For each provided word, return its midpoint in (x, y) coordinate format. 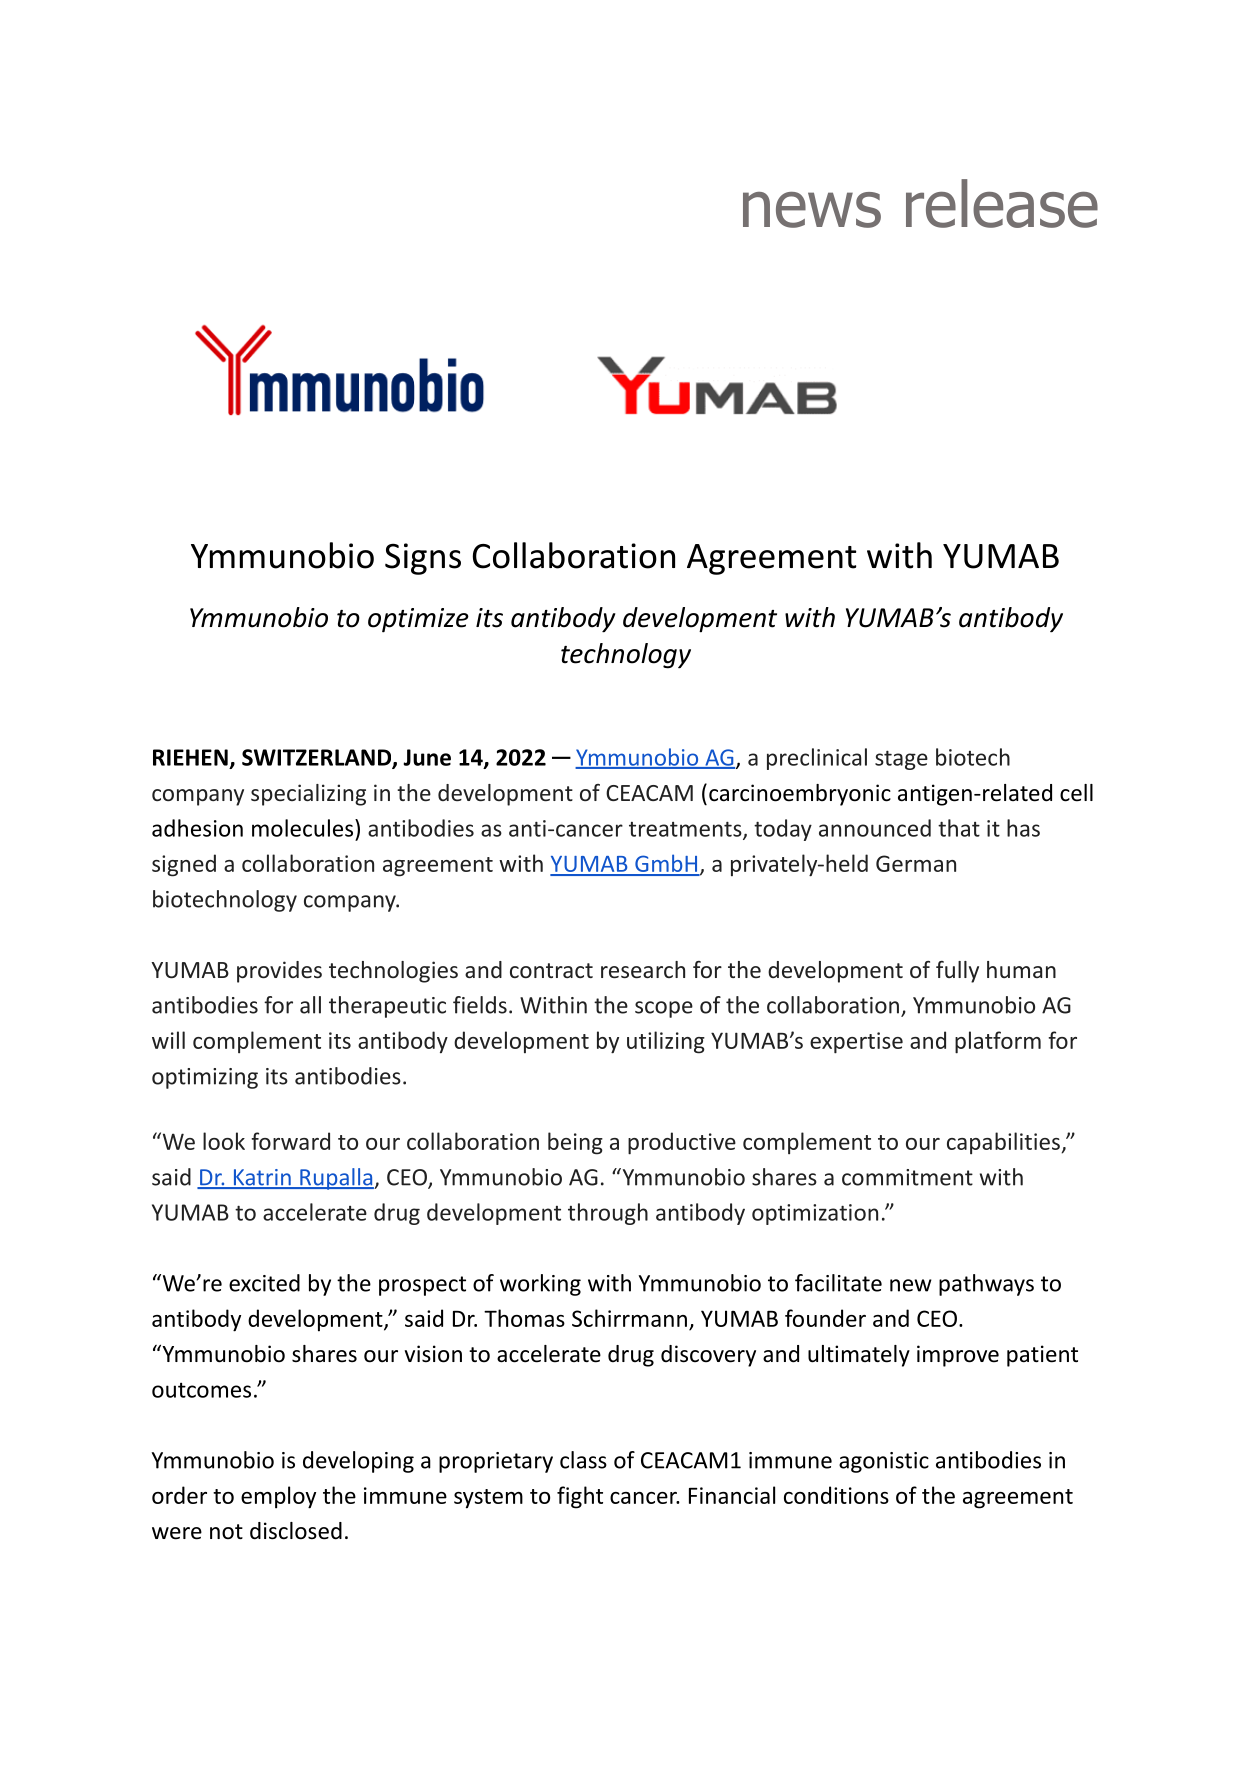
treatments (686, 830)
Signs (423, 559)
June (427, 757)
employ (278, 1497)
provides (279, 972)
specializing (308, 795)
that (959, 828)
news (812, 210)
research (643, 969)
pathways (986, 1285)
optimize (418, 620)
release (1002, 203)
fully (957, 972)
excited (264, 1283)
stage (901, 760)
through (608, 1214)
